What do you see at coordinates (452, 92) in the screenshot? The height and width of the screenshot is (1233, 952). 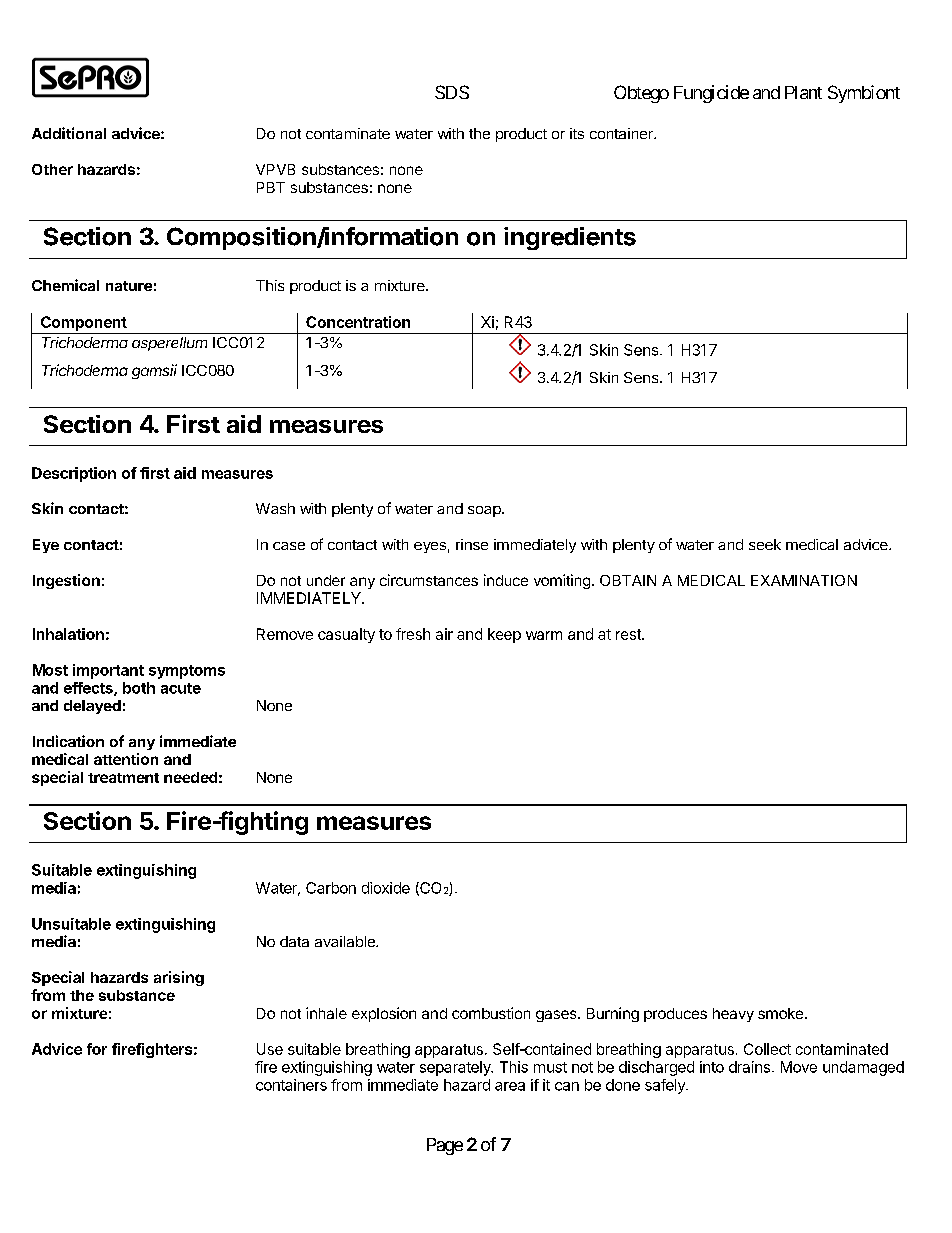 I see `SDS` at bounding box center [452, 92].
